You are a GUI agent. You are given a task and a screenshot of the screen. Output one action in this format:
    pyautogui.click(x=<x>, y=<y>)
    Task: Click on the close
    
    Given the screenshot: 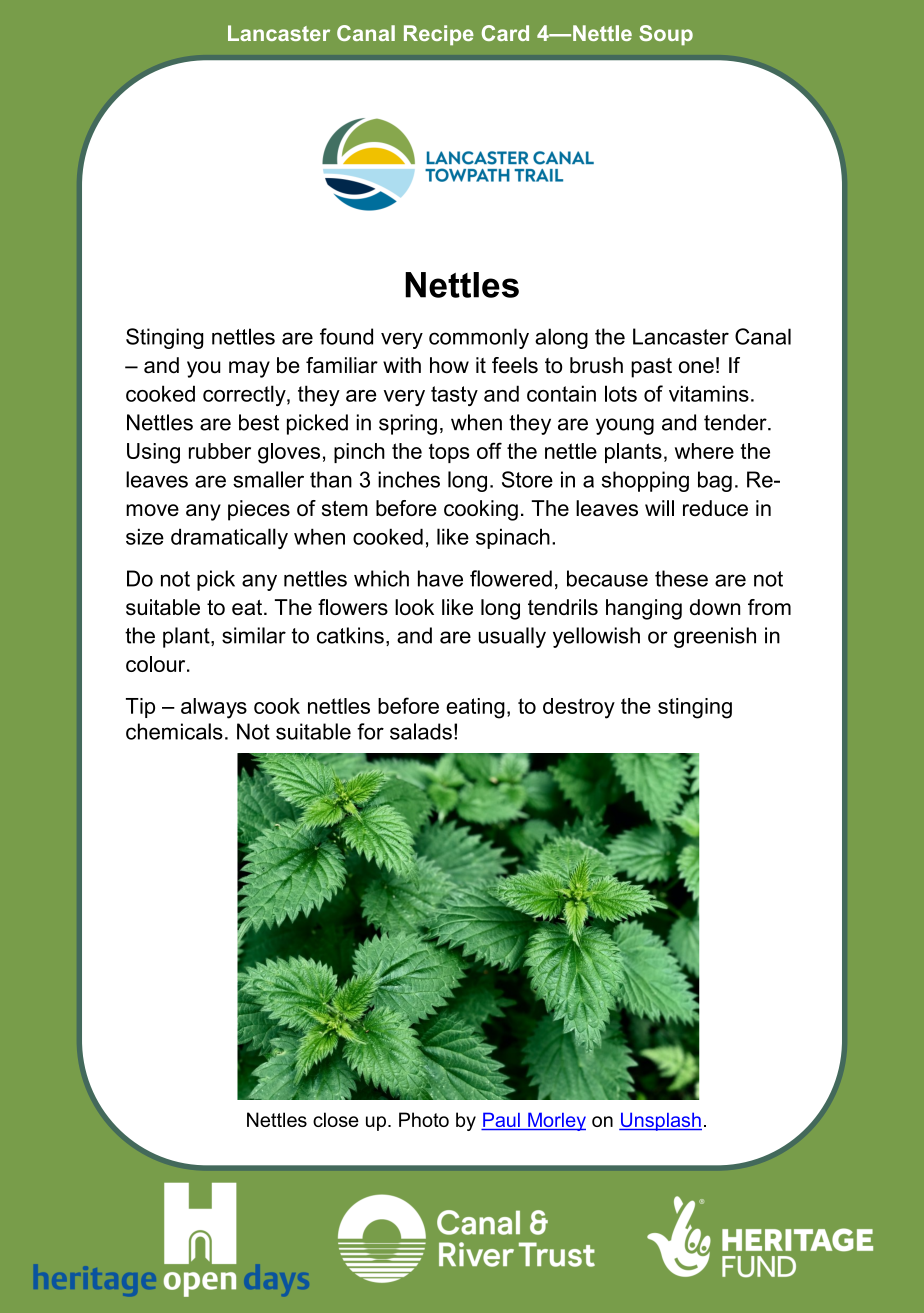 What is the action you would take?
    pyautogui.click(x=336, y=1119)
